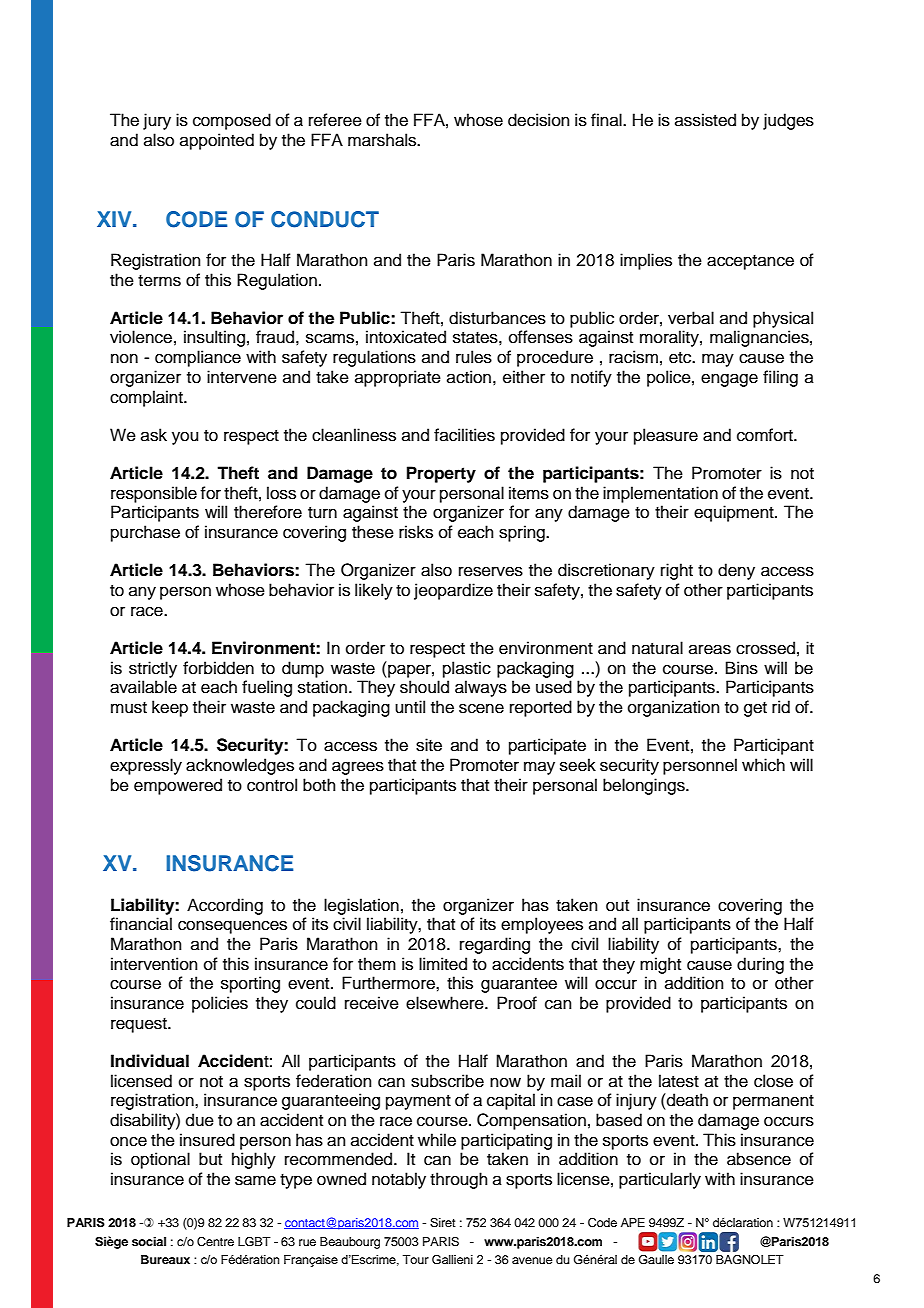 This document has width=924, height=1308. I want to click on keep, so click(170, 708).
